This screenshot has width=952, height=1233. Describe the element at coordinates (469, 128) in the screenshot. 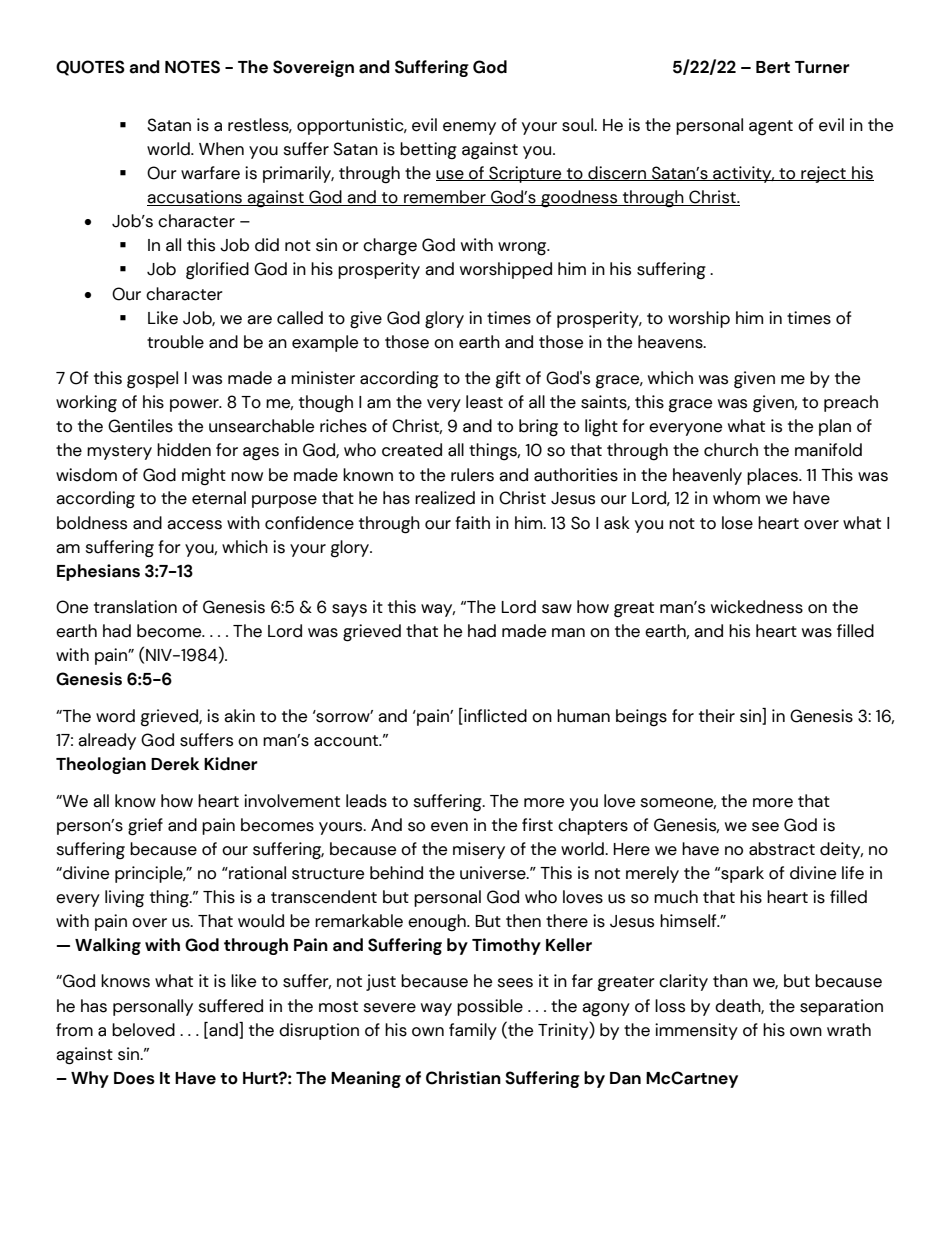

I see `enemy` at that location.
